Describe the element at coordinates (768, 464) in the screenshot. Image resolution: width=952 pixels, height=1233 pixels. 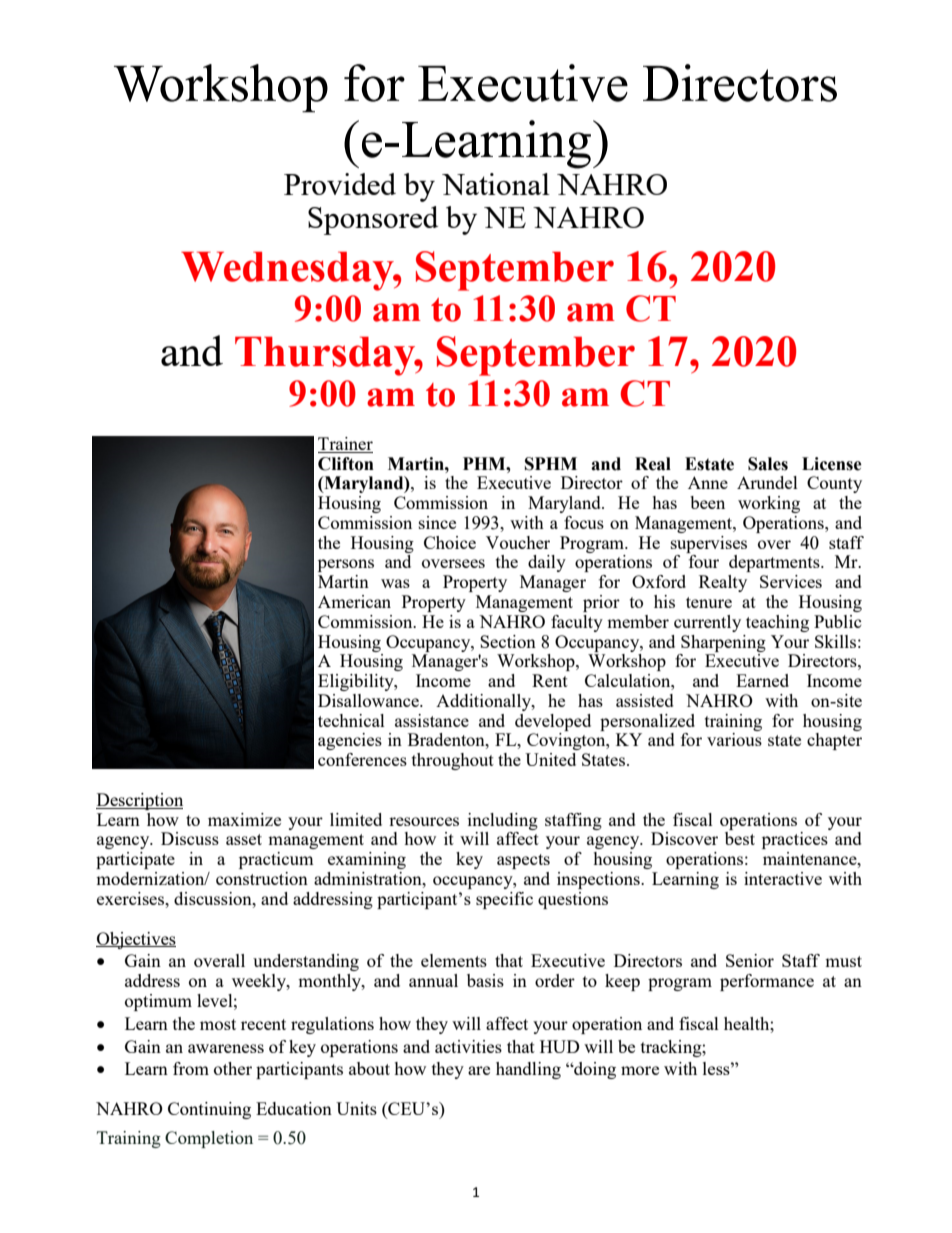
I see `Sales` at that location.
